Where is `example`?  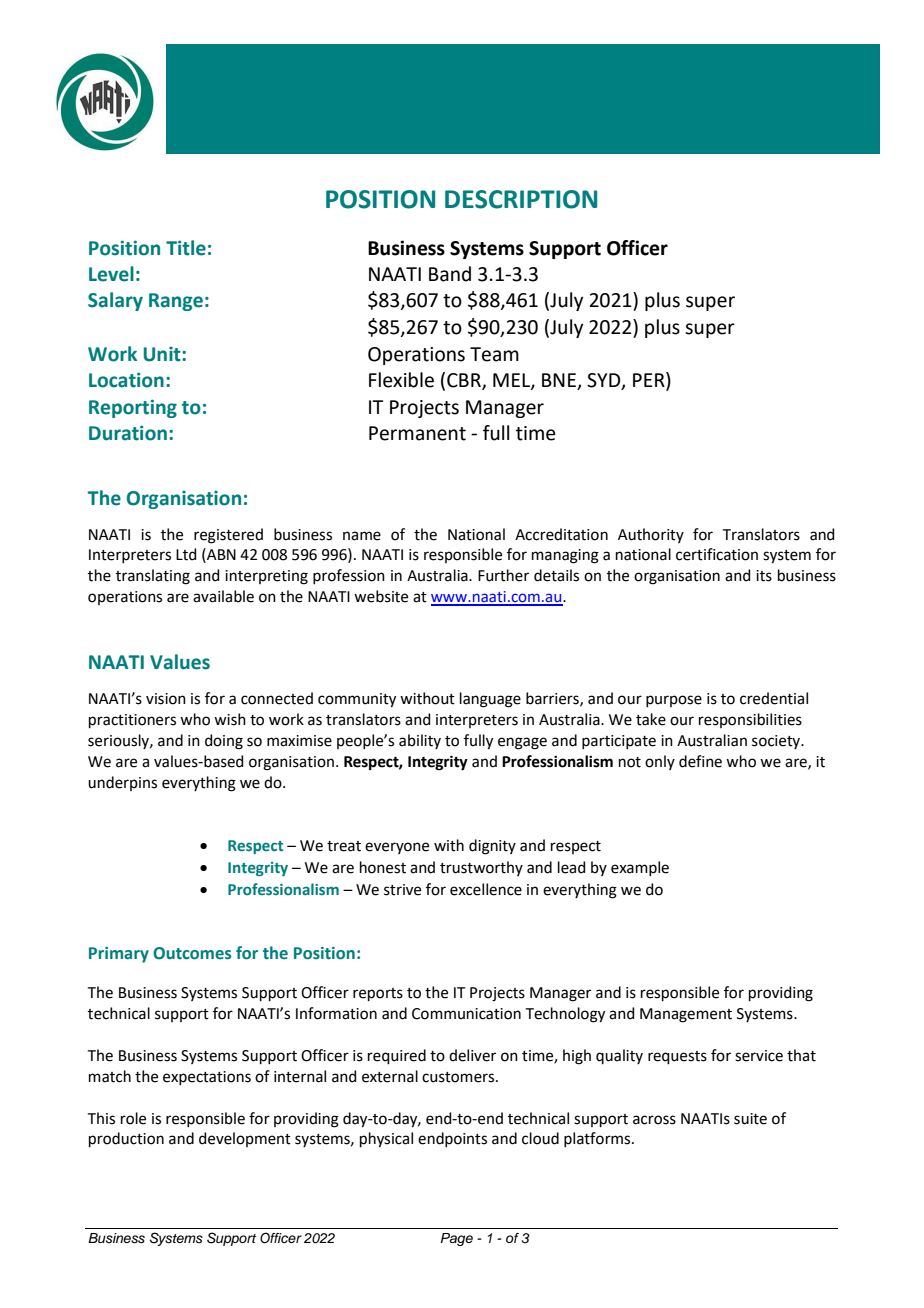 example is located at coordinates (640, 868).
